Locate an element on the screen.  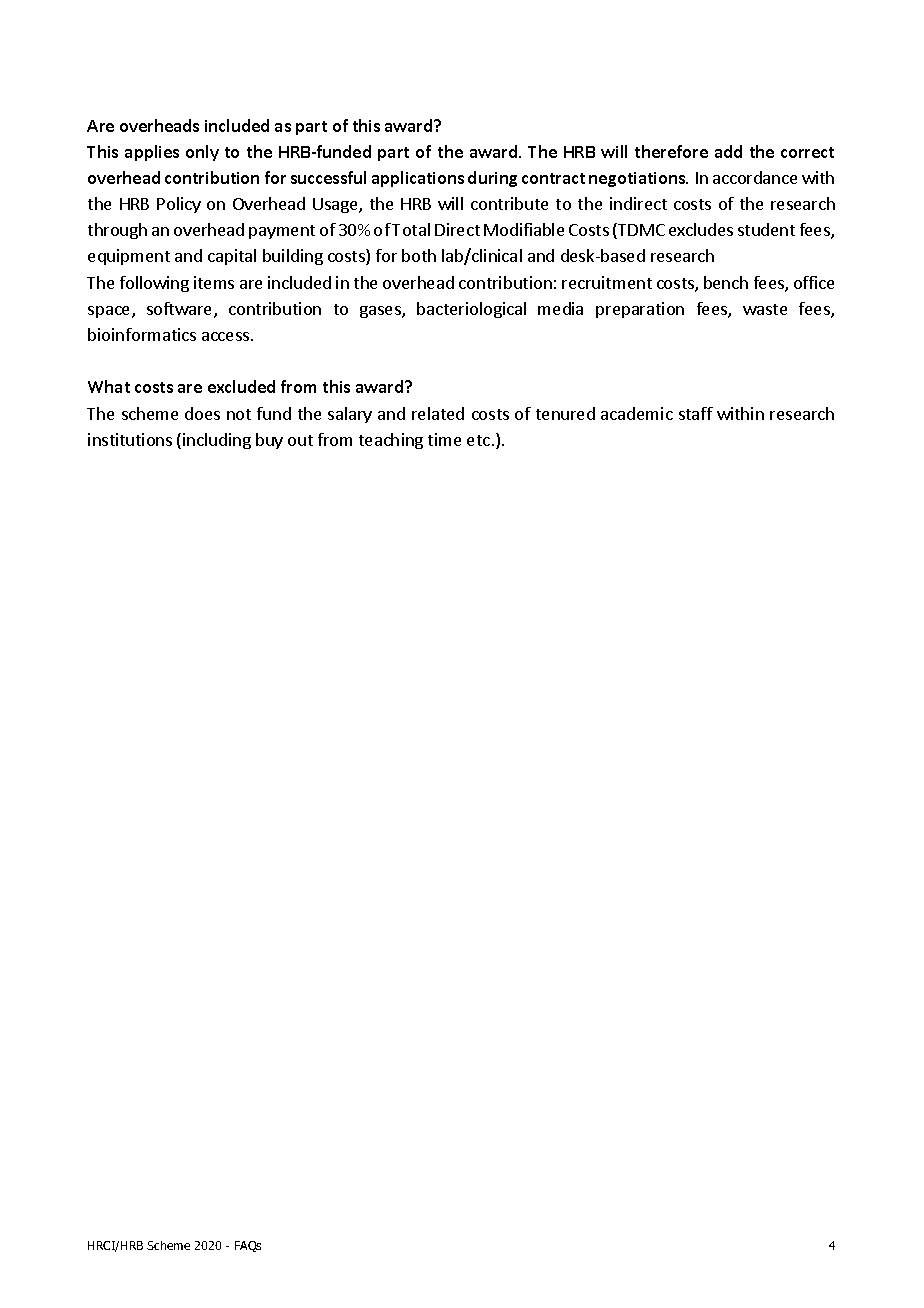
gases is located at coordinates (381, 312).
